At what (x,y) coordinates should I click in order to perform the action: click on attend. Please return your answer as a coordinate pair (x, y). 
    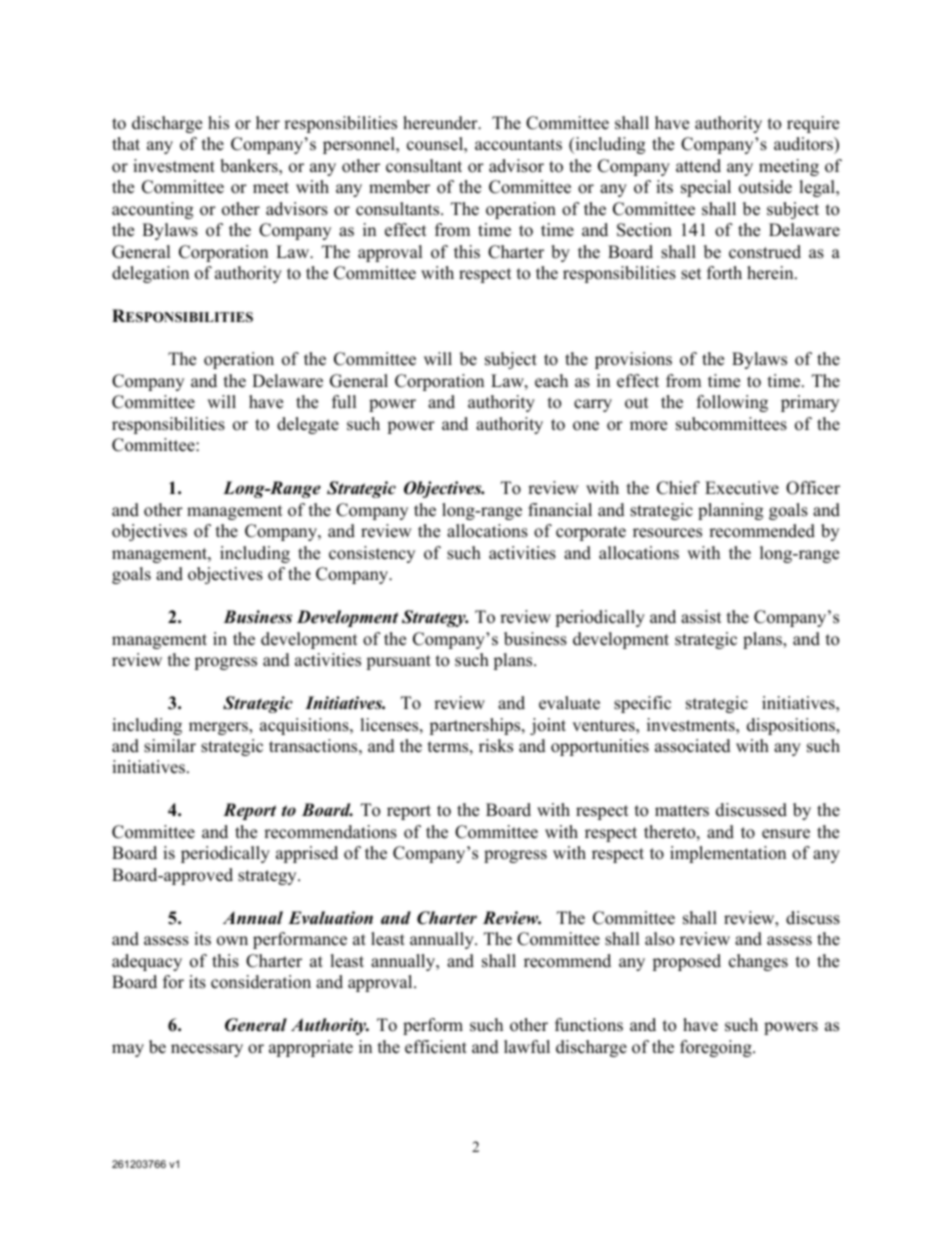
    Looking at the image, I should click on (698, 166).
